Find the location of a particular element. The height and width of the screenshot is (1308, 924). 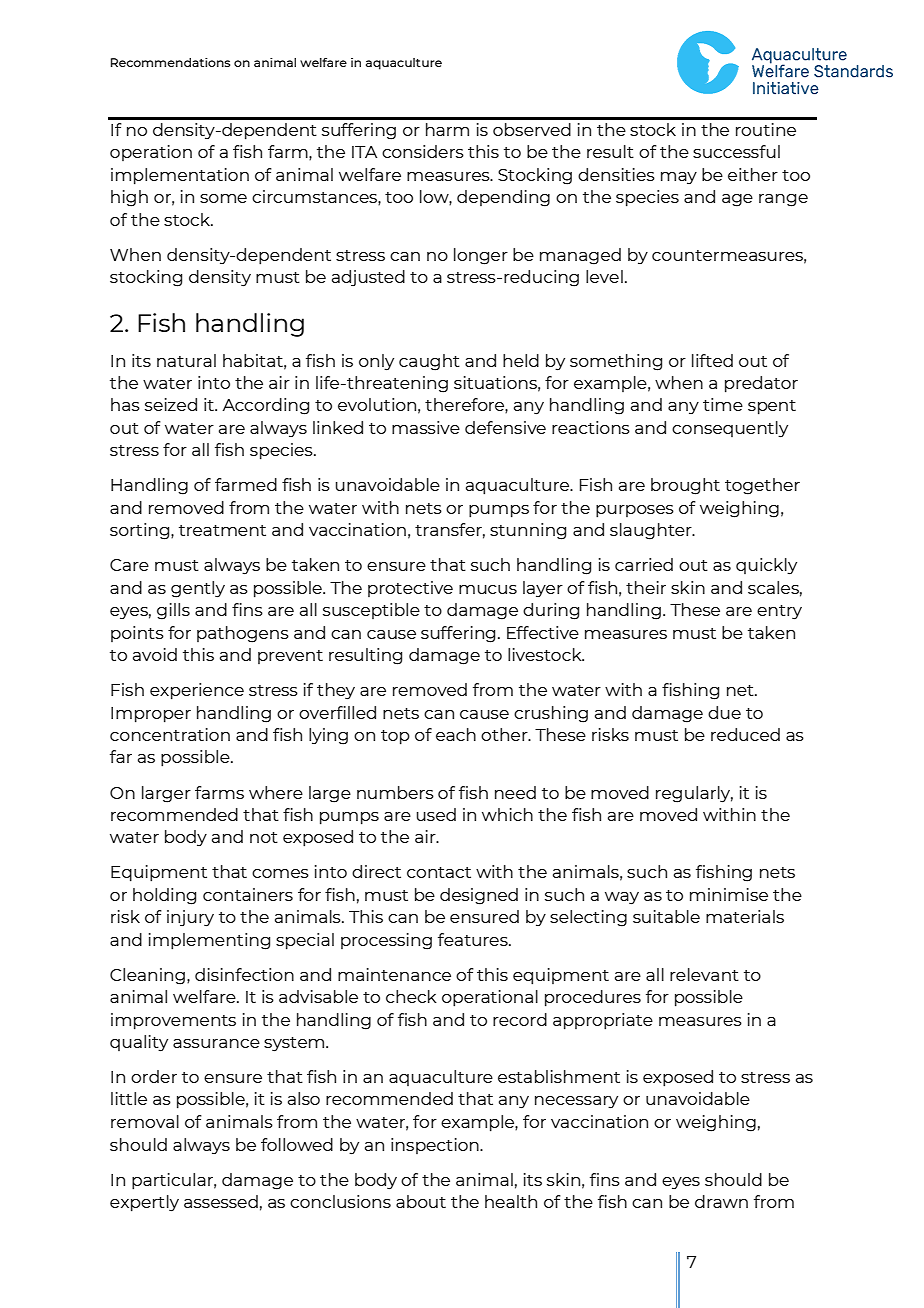

inspection is located at coordinates (436, 1146).
